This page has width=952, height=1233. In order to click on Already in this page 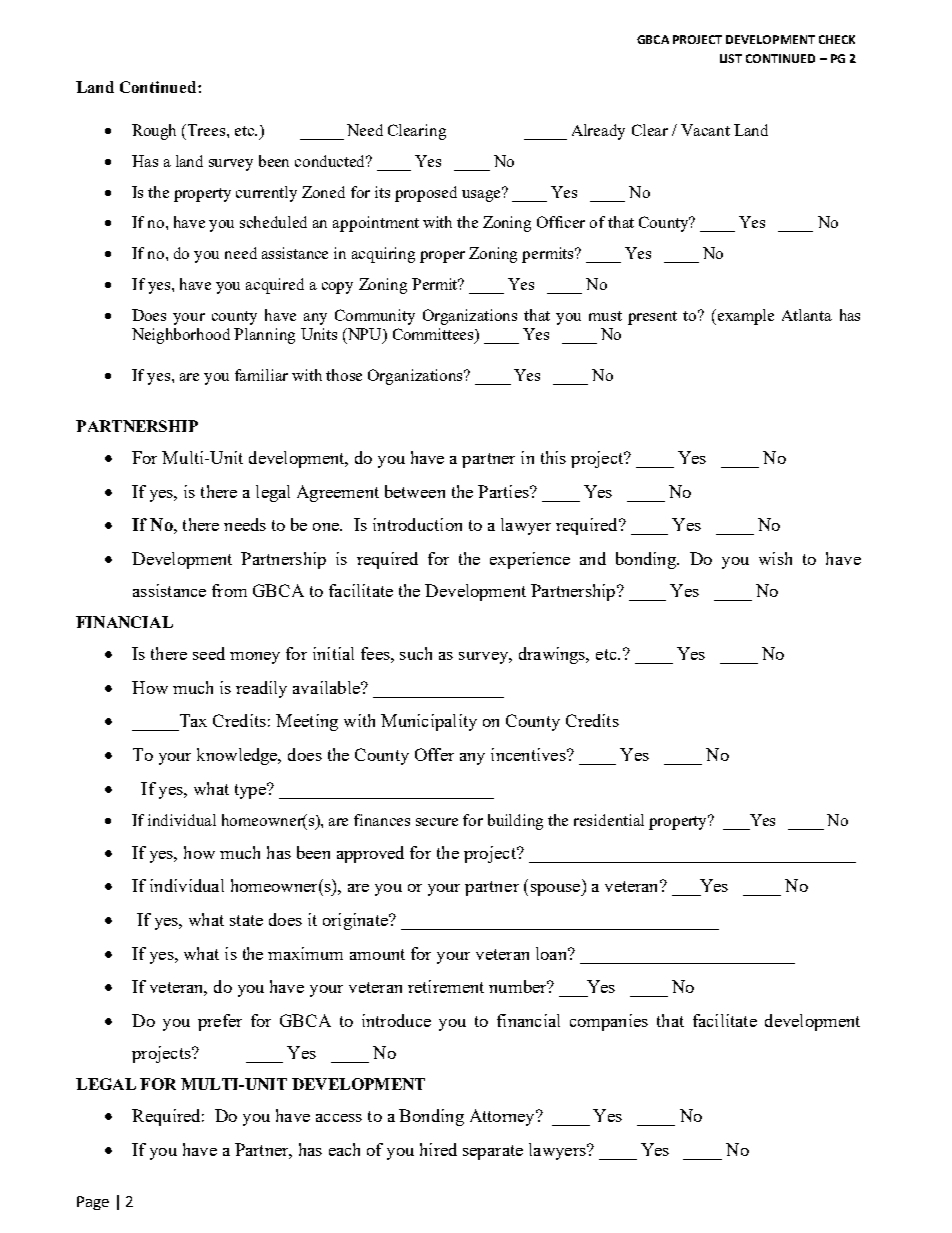, I will do `click(598, 132)`.
